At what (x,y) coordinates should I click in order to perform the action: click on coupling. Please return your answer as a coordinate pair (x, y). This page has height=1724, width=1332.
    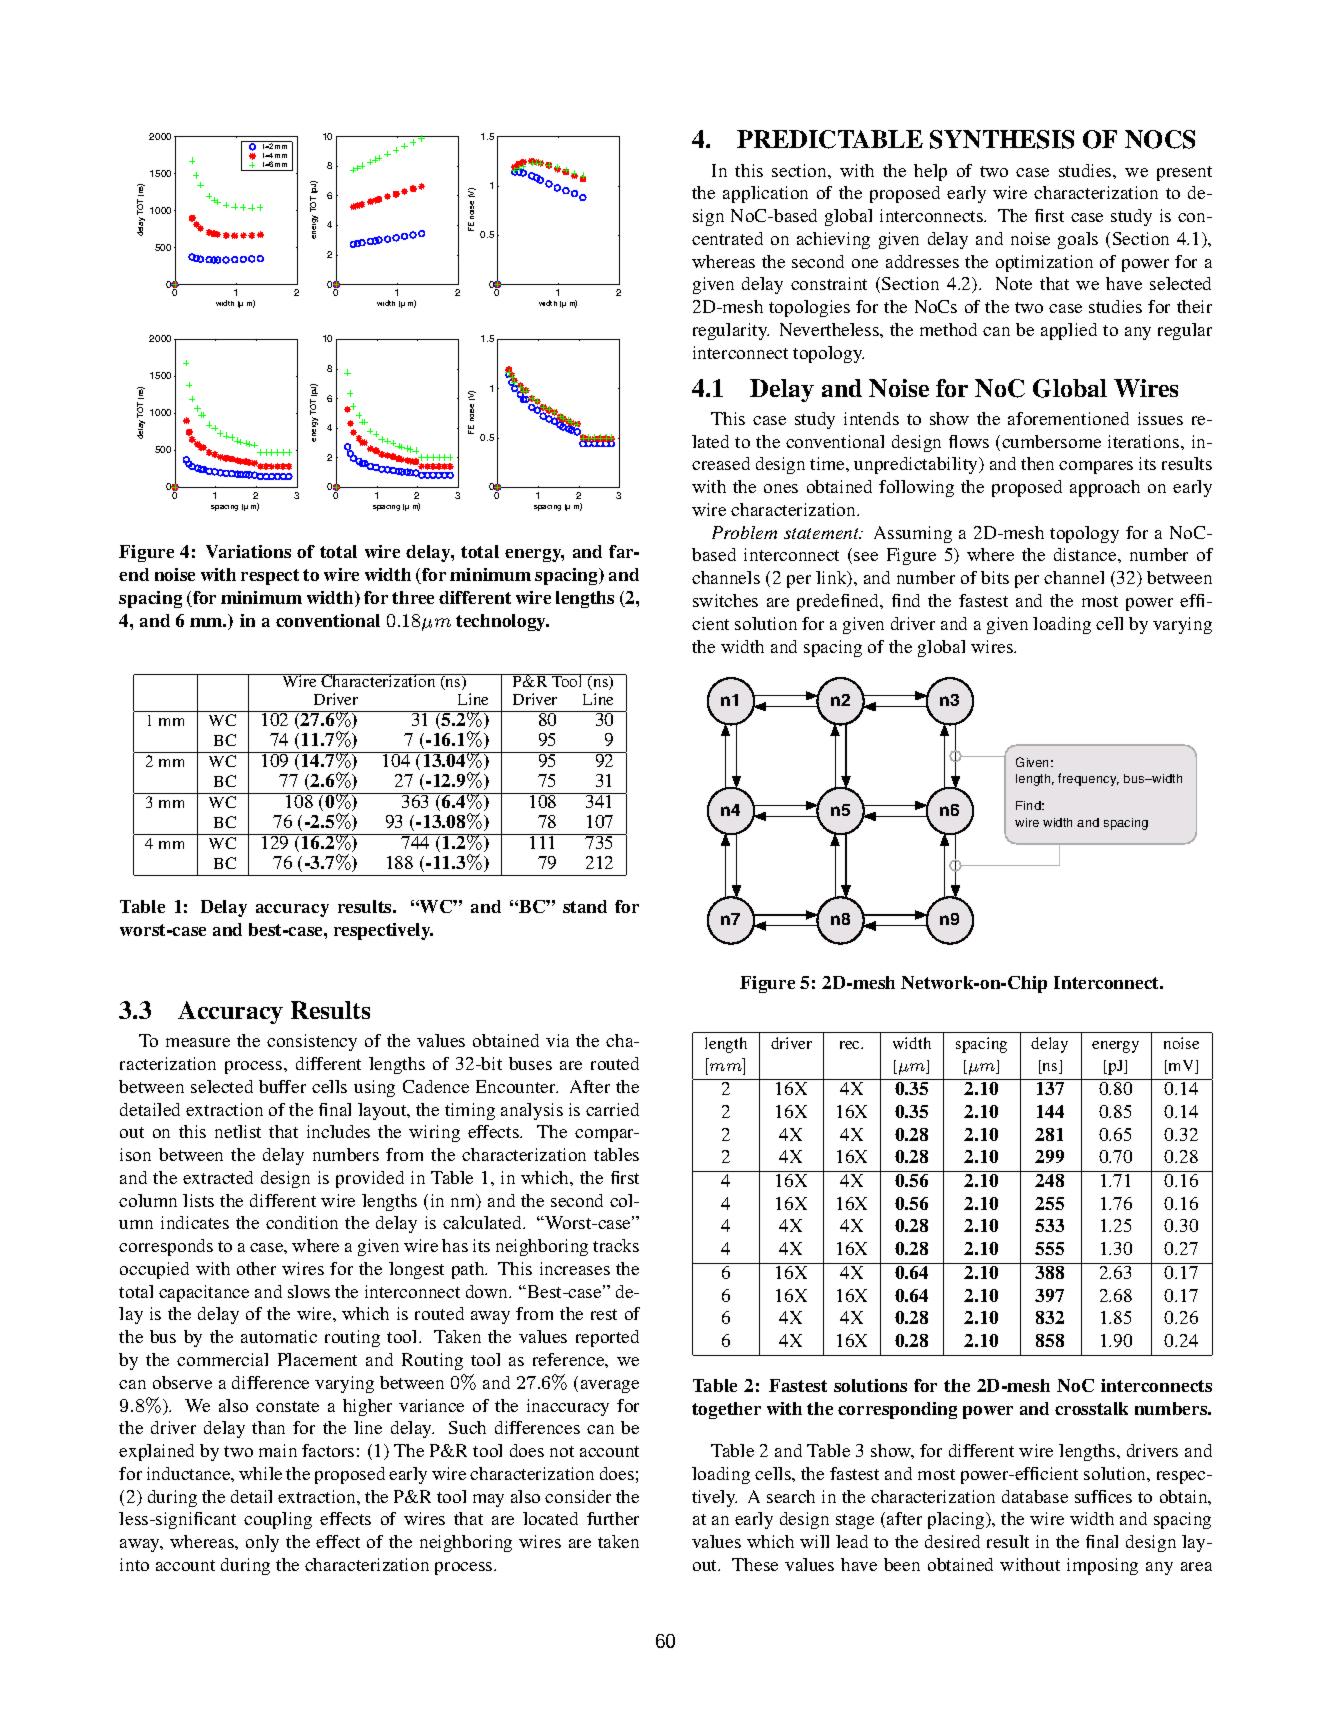
    Looking at the image, I should click on (278, 1520).
